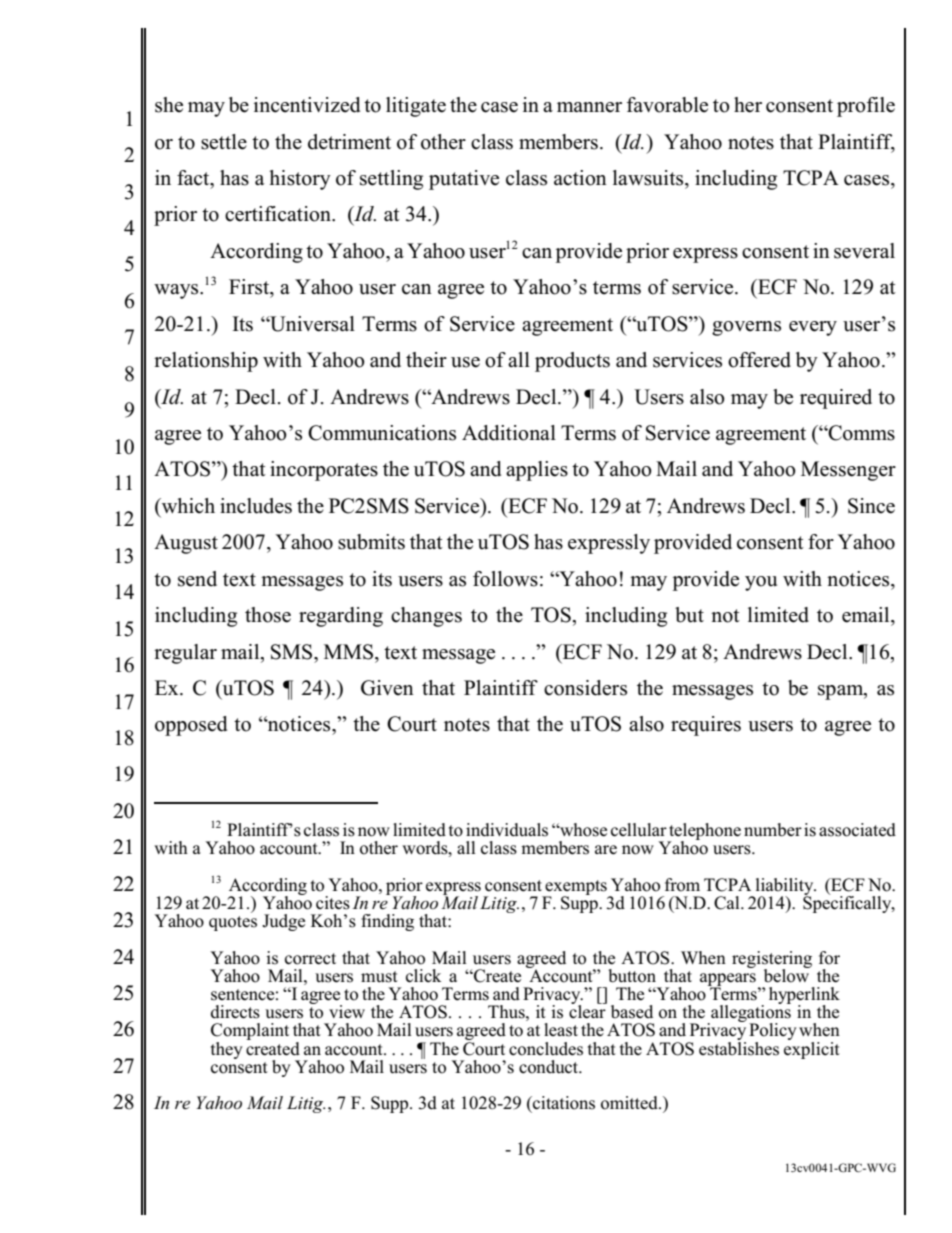 Image resolution: width=952 pixels, height=1233 pixels. I want to click on they, so click(227, 1050).
